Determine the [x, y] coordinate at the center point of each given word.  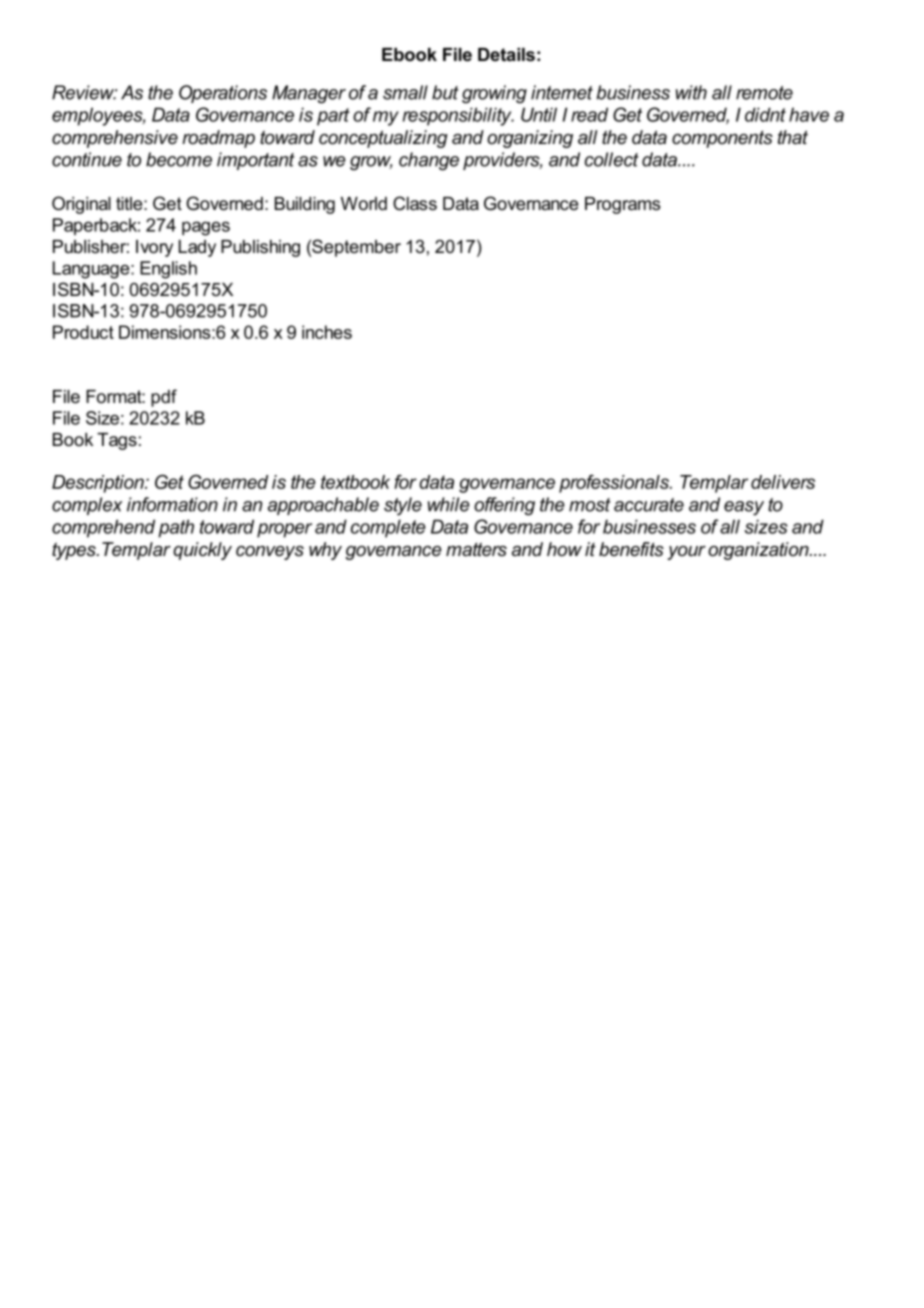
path [176, 528]
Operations [223, 94]
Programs [622, 205]
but [445, 92]
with [691, 92]
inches [327, 332]
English [168, 270]
